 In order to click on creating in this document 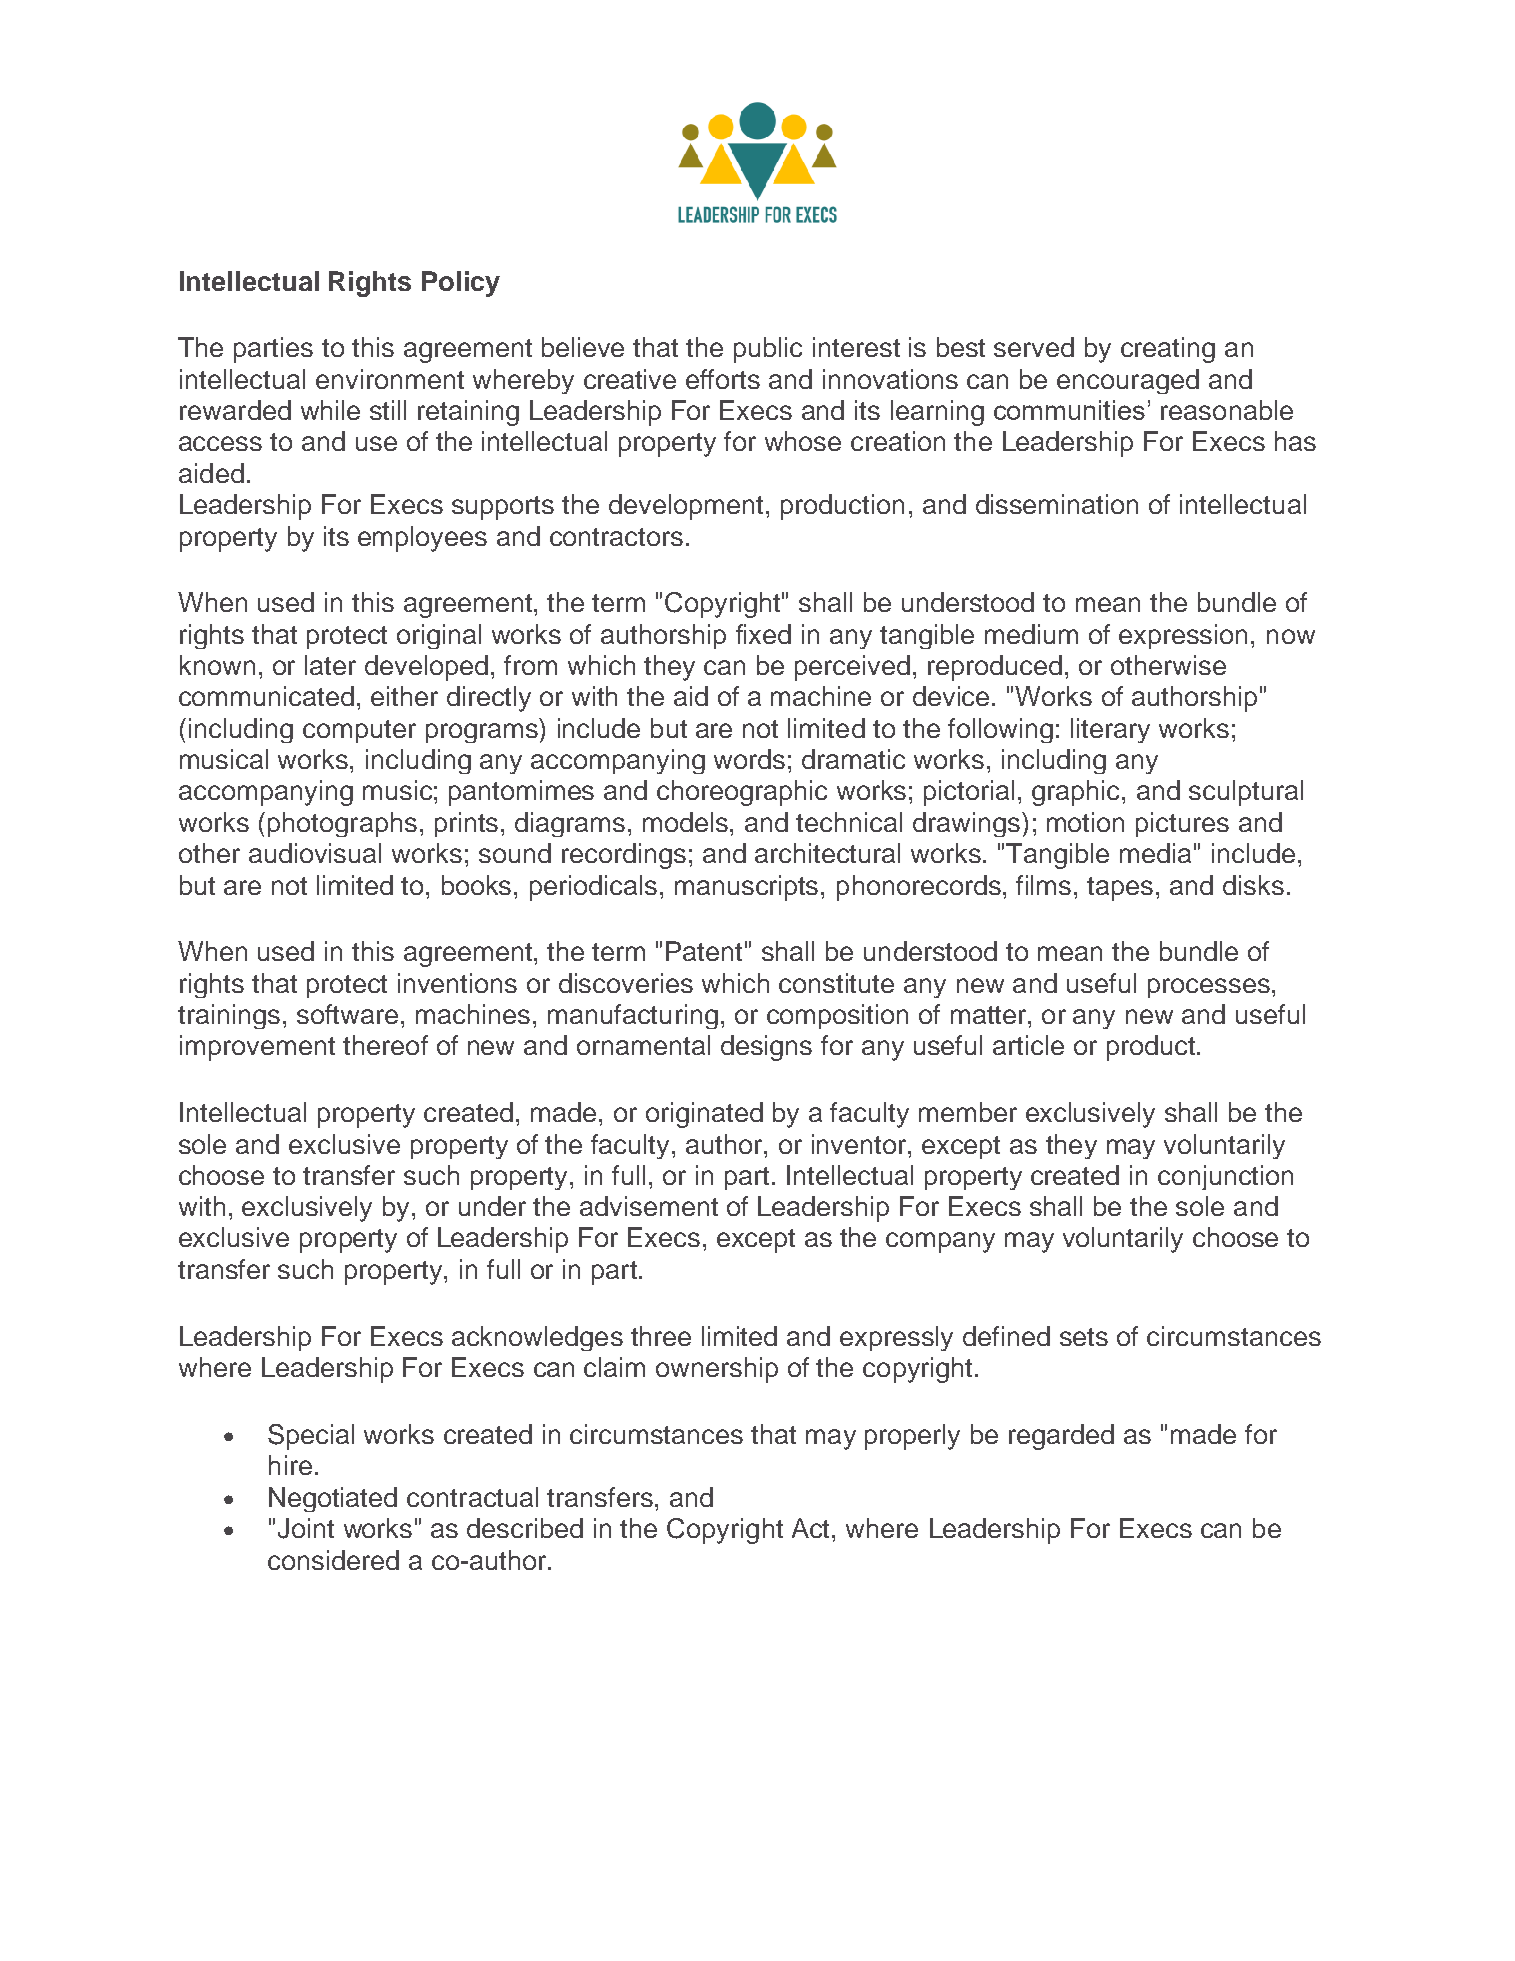, I will do `click(1168, 350)`.
